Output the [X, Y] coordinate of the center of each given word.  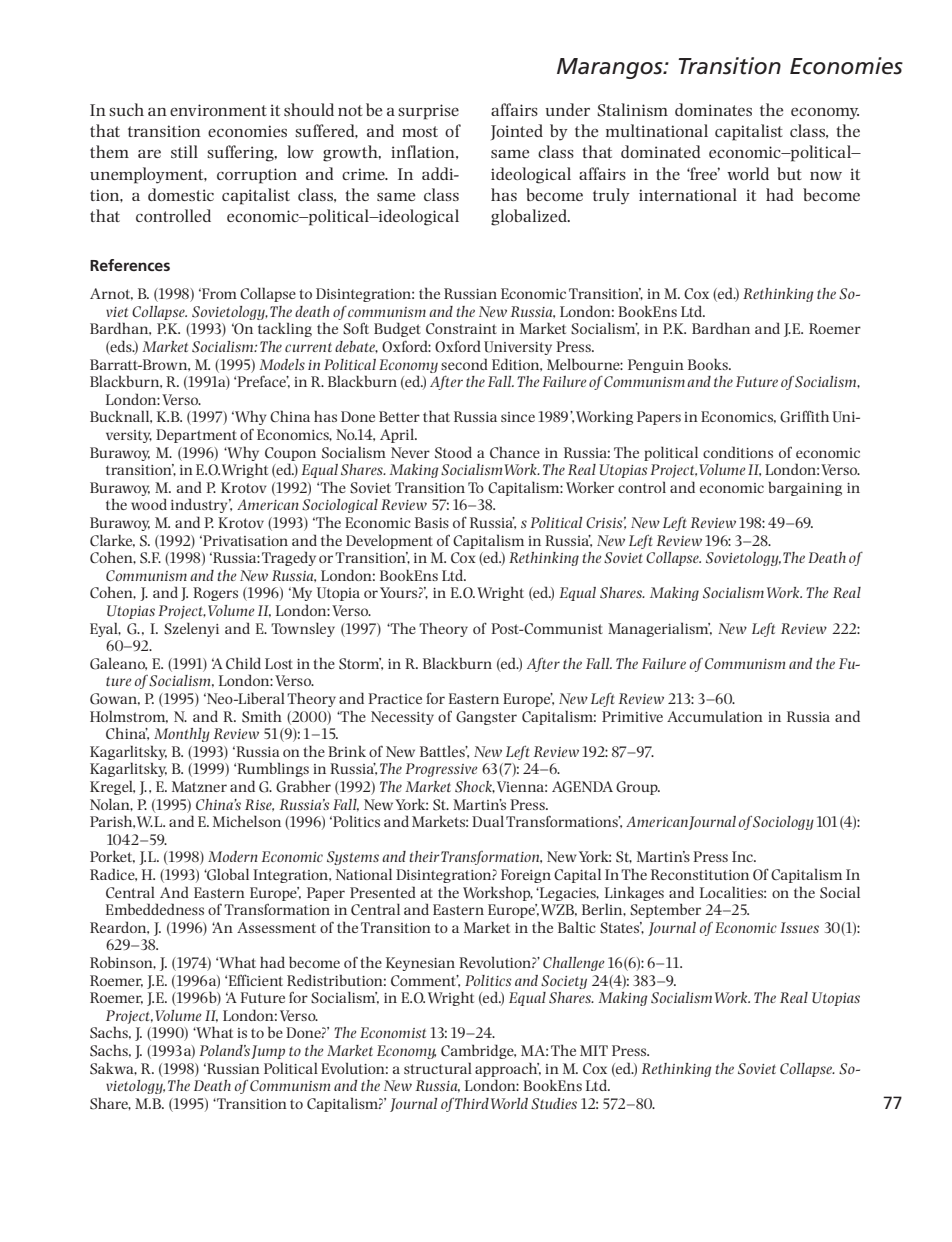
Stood [453, 452]
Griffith [804, 416]
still [184, 151]
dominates [713, 109]
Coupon [290, 454]
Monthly [182, 735]
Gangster [486, 718]
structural [438, 1068]
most [420, 131]
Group [638, 788]
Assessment [276, 927]
